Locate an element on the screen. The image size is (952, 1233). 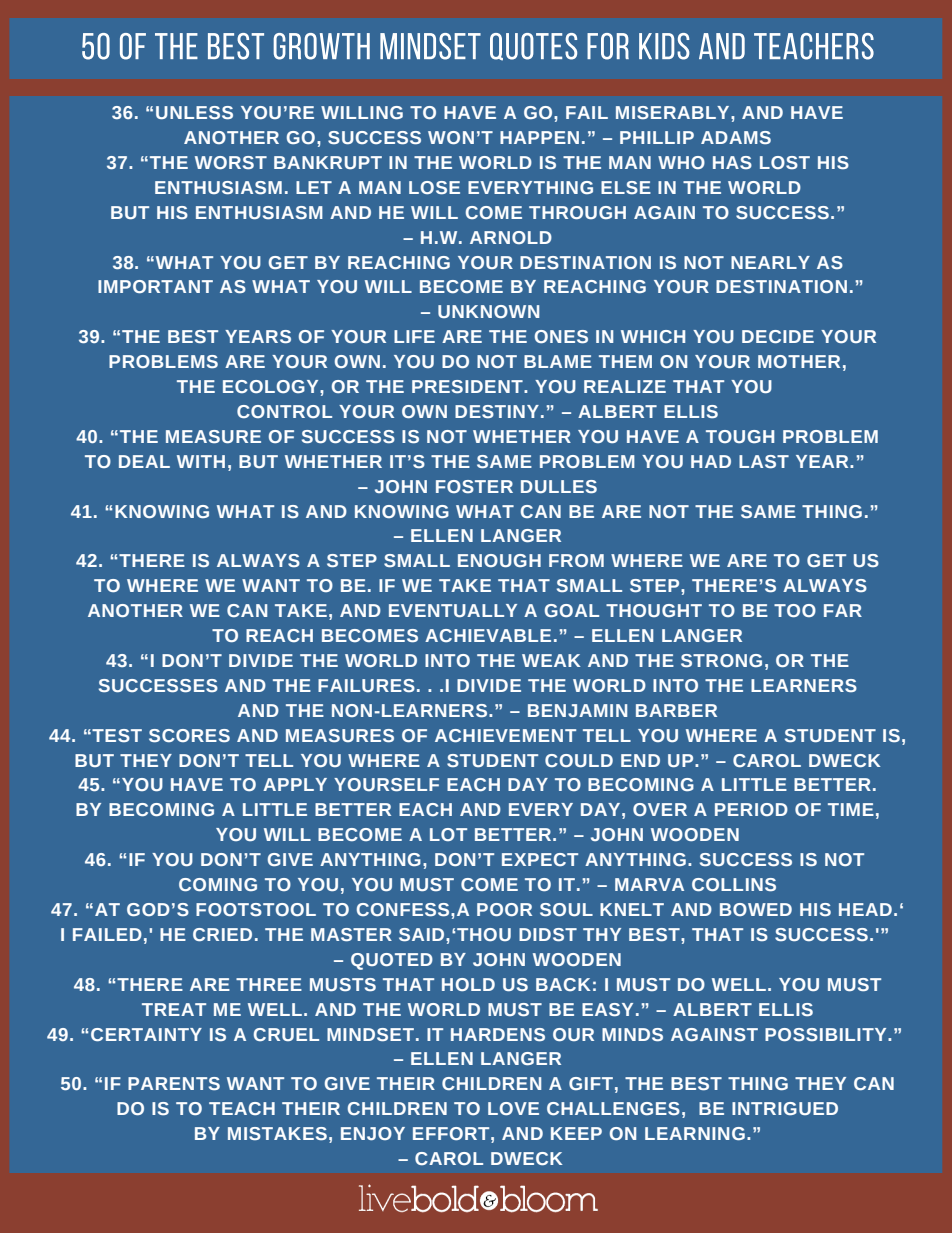
ACHIEVEMENT is located at coordinates (505, 735).
